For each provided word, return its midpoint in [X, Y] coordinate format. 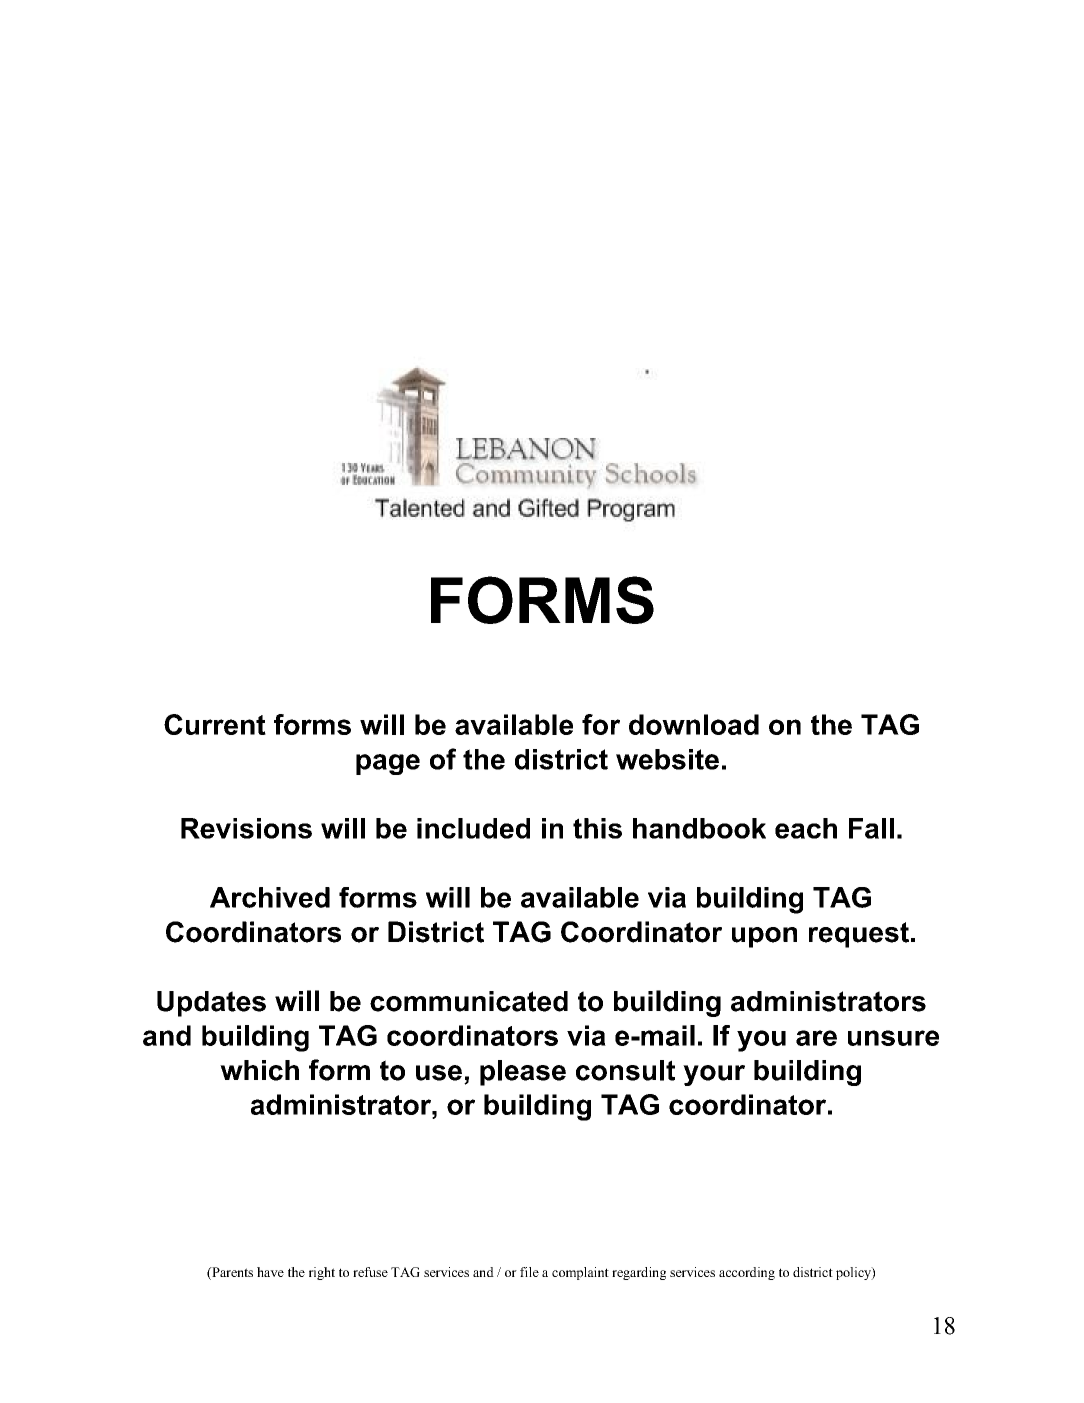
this [597, 828]
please [523, 1073]
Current [215, 724]
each [806, 828]
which [259, 1070]
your [714, 1075]
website [667, 759]
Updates [211, 1004]
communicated [469, 1001]
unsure [893, 1038]
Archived [270, 897]
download [694, 724]
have [270, 1272]
